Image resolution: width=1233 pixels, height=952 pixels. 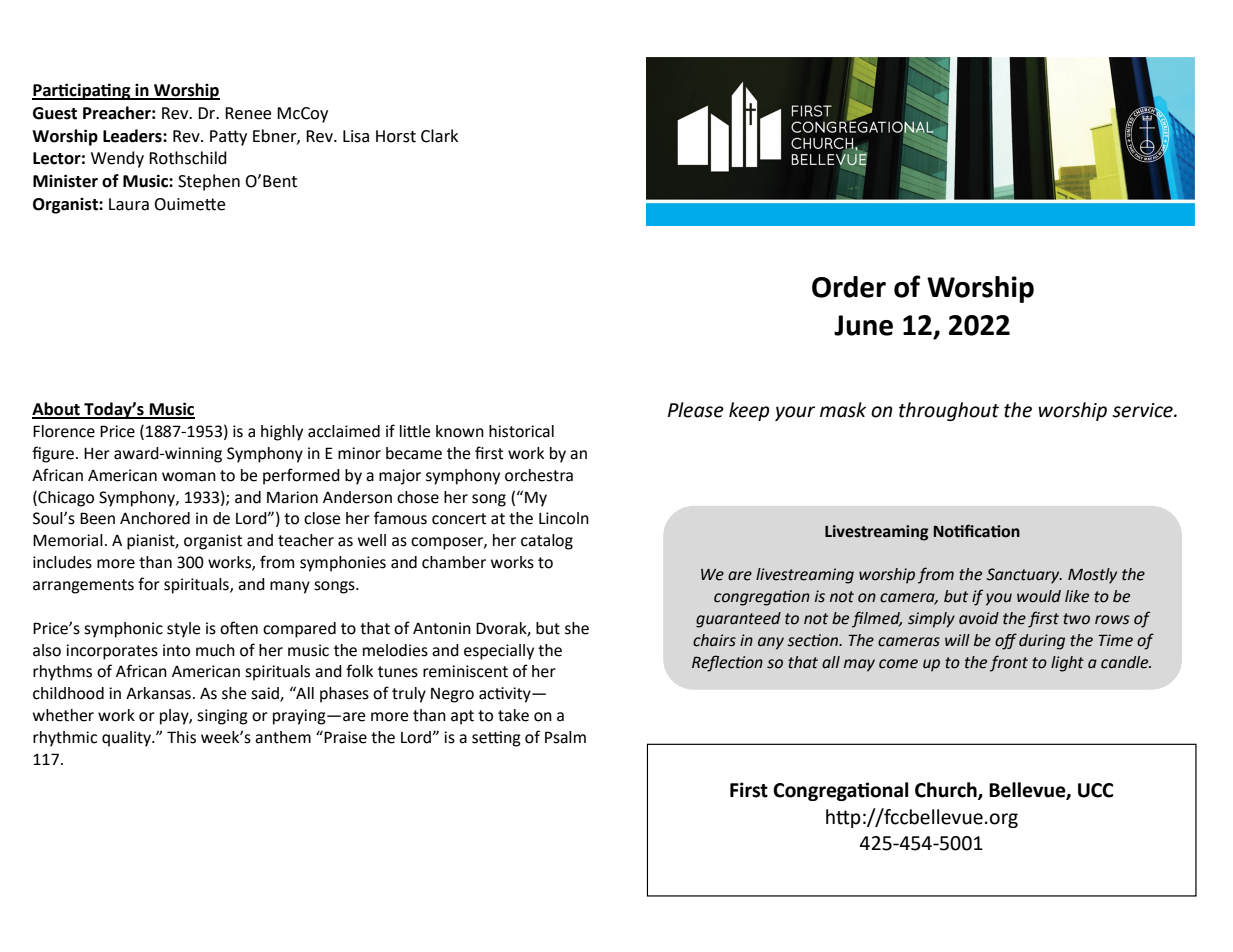 I want to click on Psalm, so click(x=565, y=737).
